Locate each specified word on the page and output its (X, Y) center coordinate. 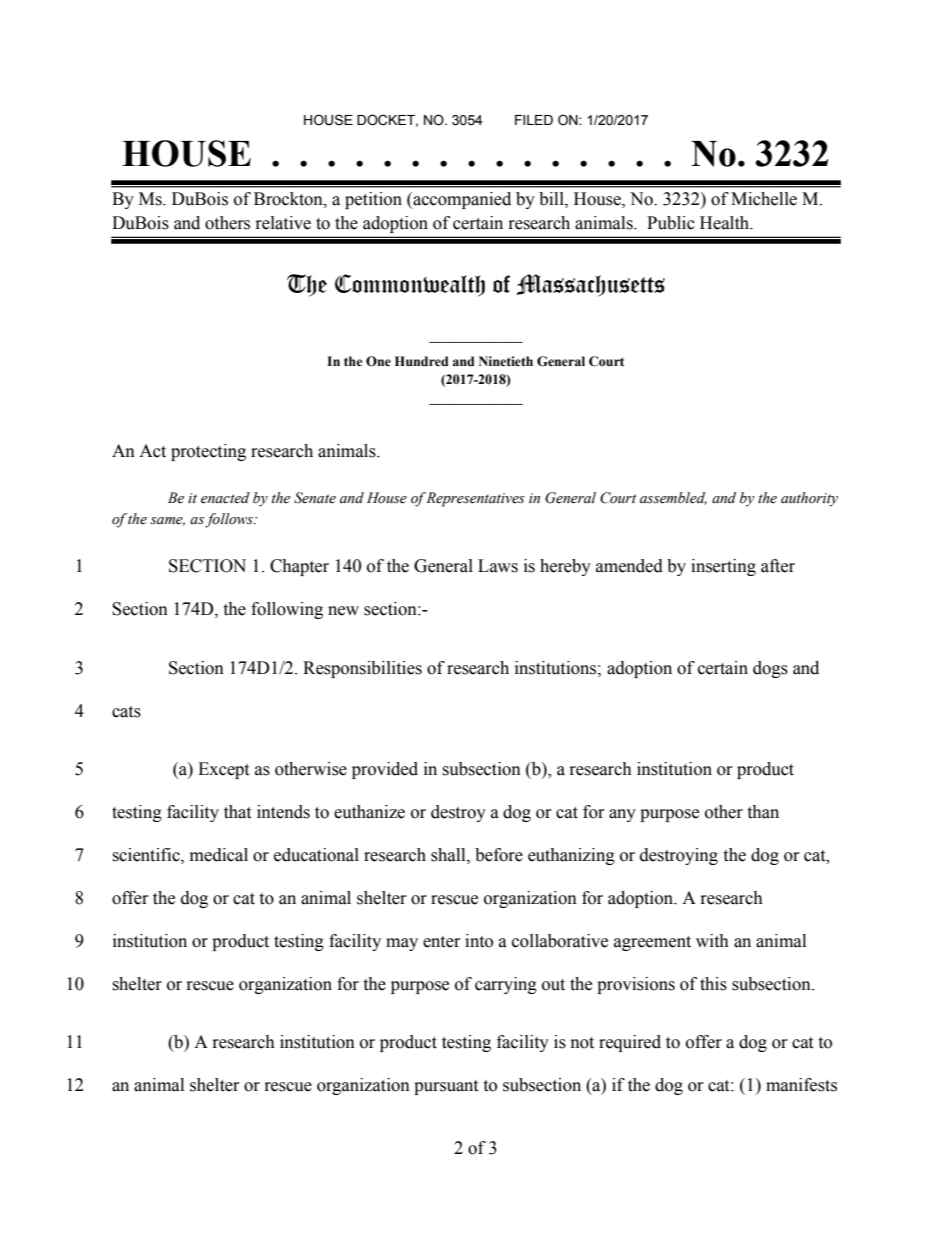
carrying (506, 985)
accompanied (461, 200)
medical (219, 855)
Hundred (422, 361)
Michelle (764, 199)
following (287, 610)
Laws (498, 566)
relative (283, 223)
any (622, 815)
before (499, 855)
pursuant (446, 1087)
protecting (208, 452)
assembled (673, 498)
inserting (723, 567)
